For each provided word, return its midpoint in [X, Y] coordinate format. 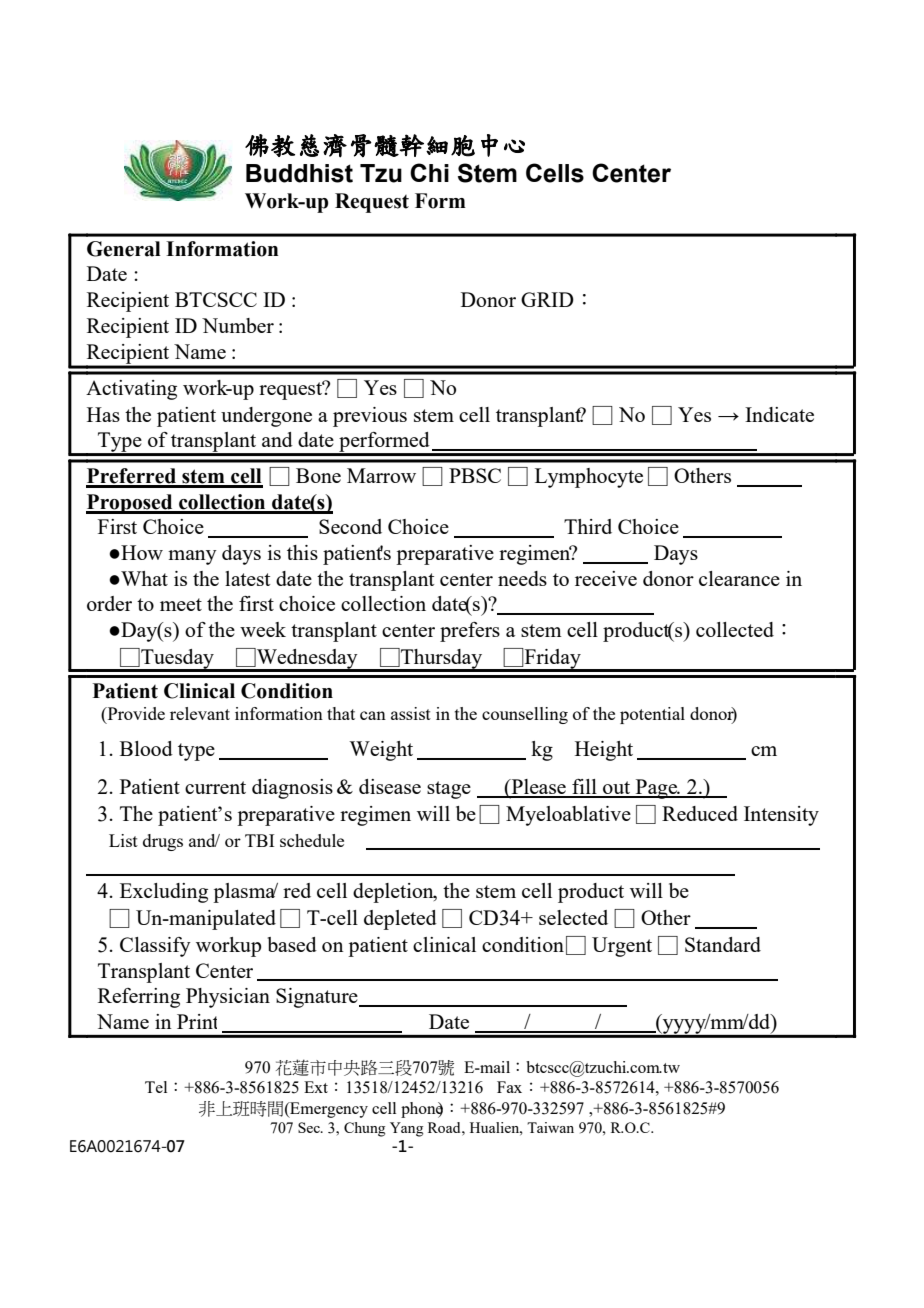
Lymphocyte [589, 478]
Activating [131, 390]
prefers [470, 632]
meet [181, 604]
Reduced [700, 813]
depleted [400, 920]
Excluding [164, 893]
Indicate [779, 414]
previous [370, 417]
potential [652, 715]
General [124, 249]
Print [197, 1021]
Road [445, 1127]
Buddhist [299, 173]
